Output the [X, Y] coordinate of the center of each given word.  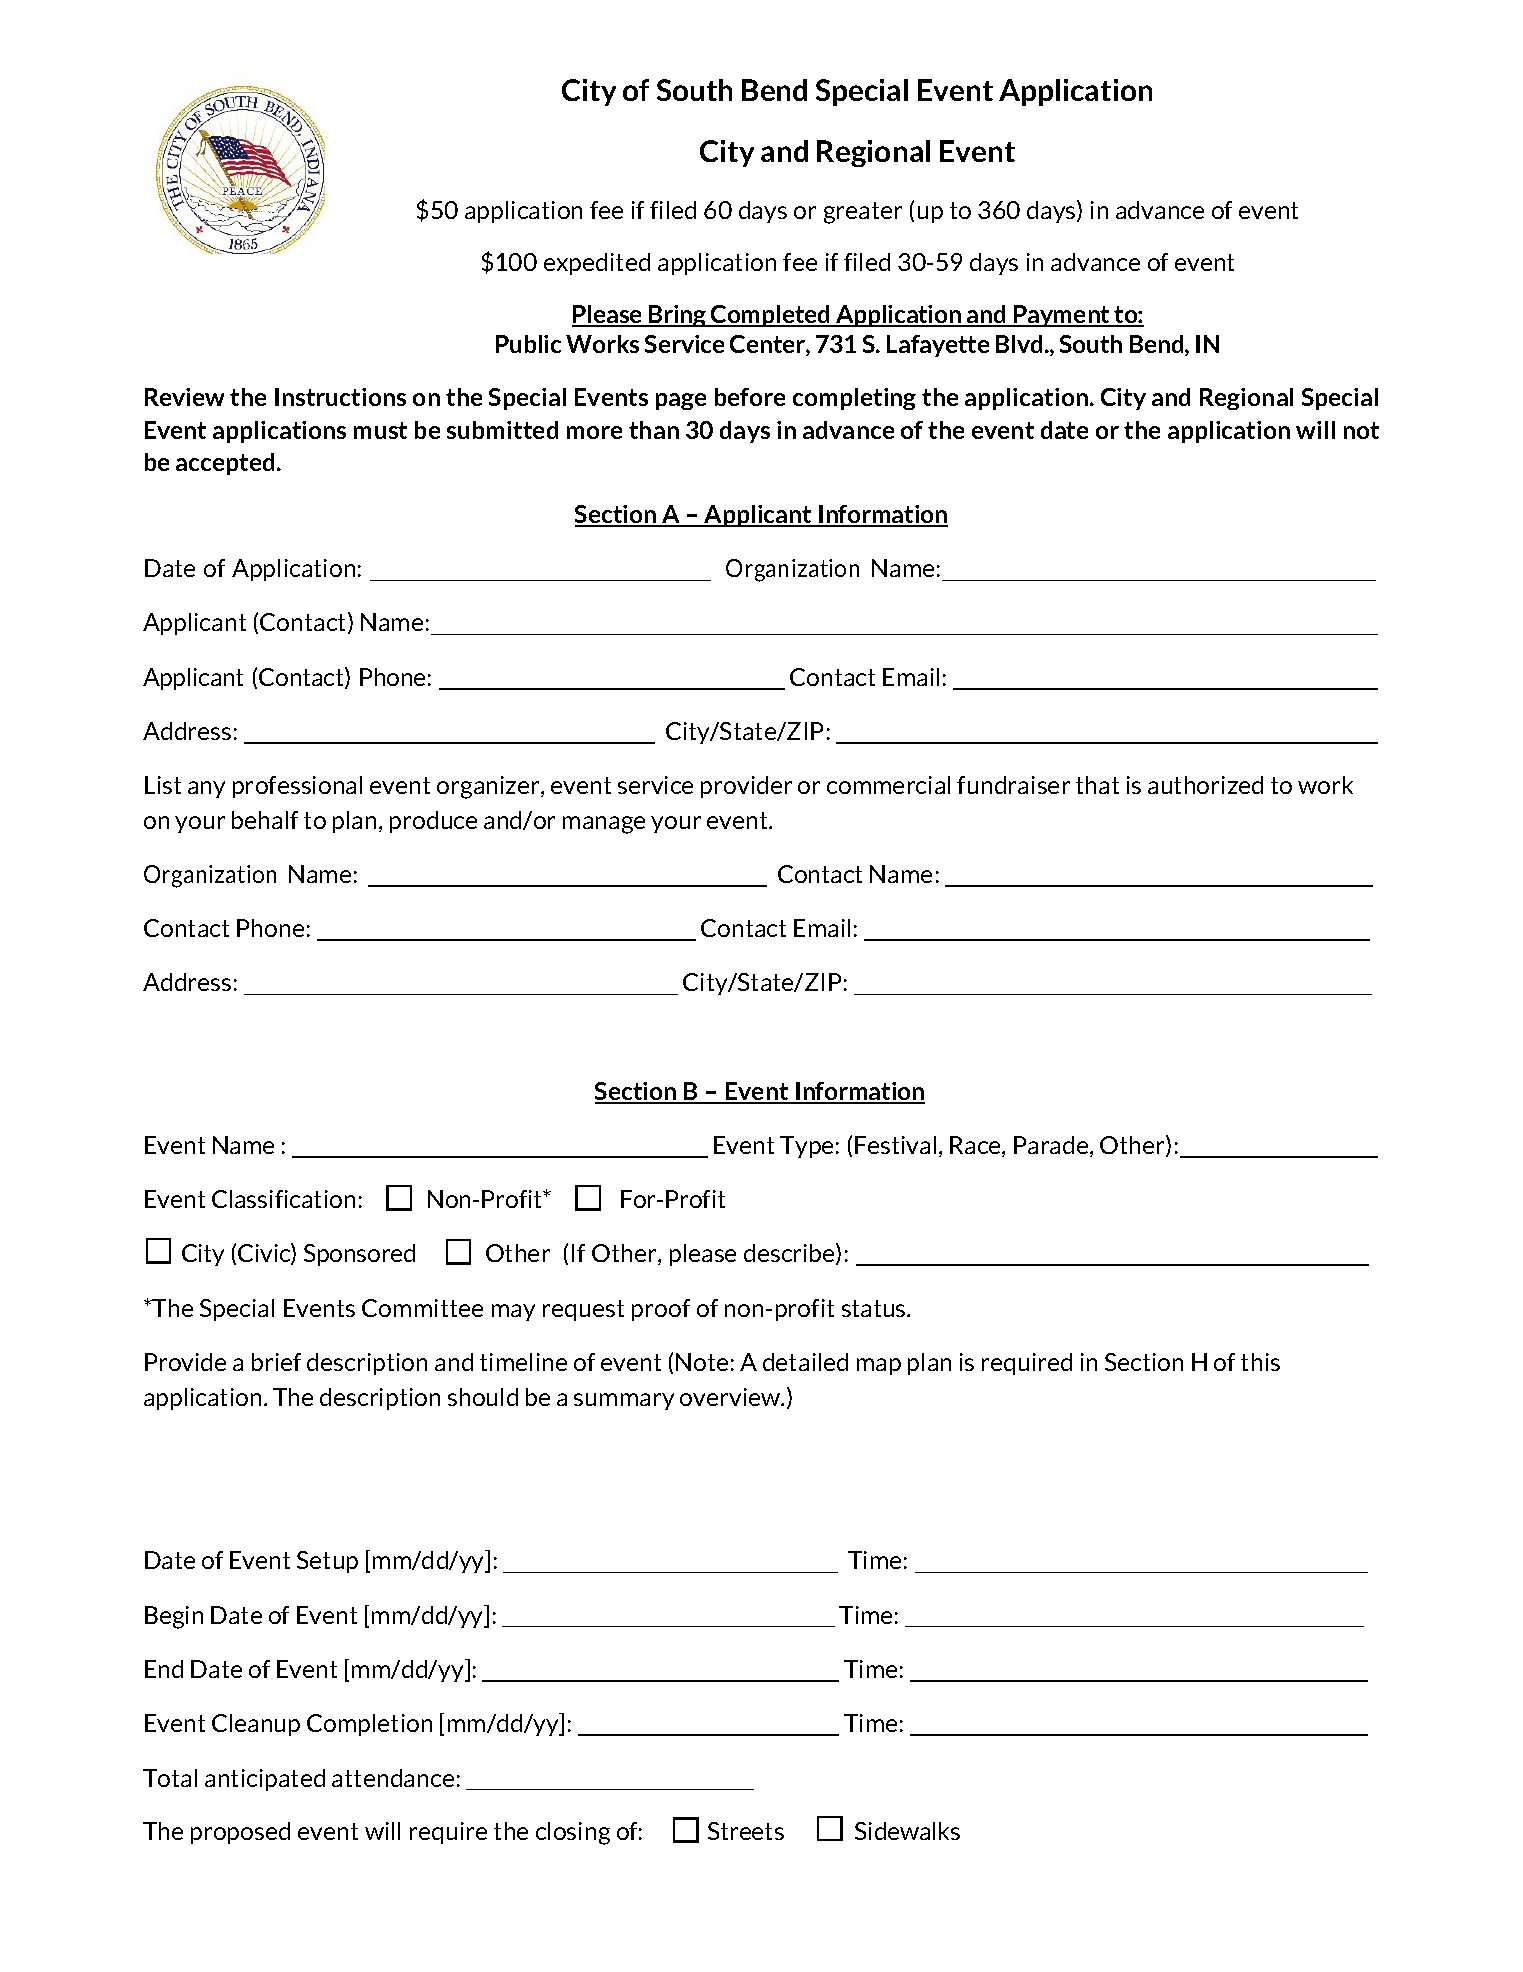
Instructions [340, 397]
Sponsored [359, 1255]
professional [297, 787]
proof [661, 1310]
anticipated [265, 1780]
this [1260, 1362]
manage [604, 825]
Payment [1062, 316]
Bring [677, 316]
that [1097, 785]
